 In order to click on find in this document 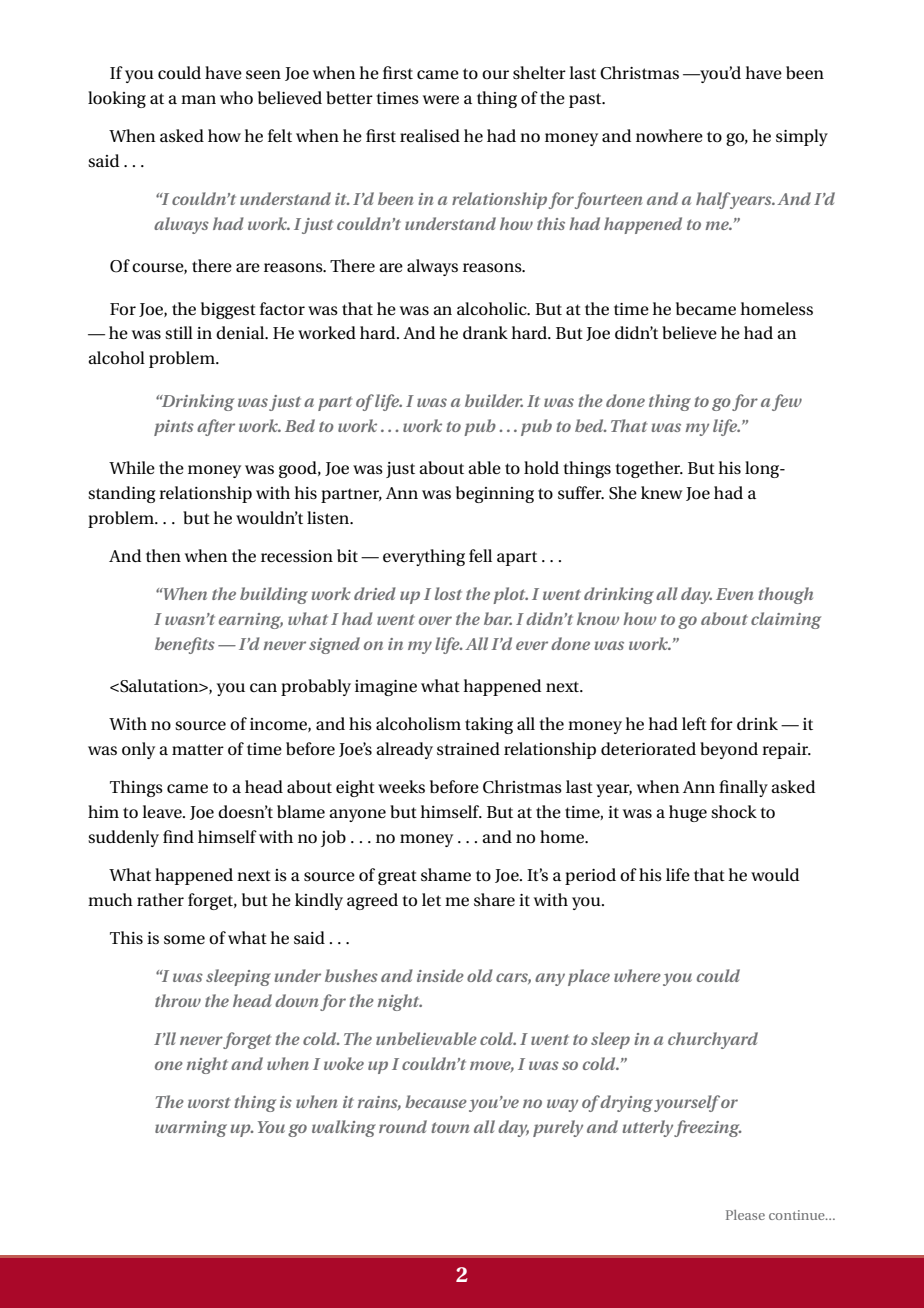, I will do `click(178, 836)`.
